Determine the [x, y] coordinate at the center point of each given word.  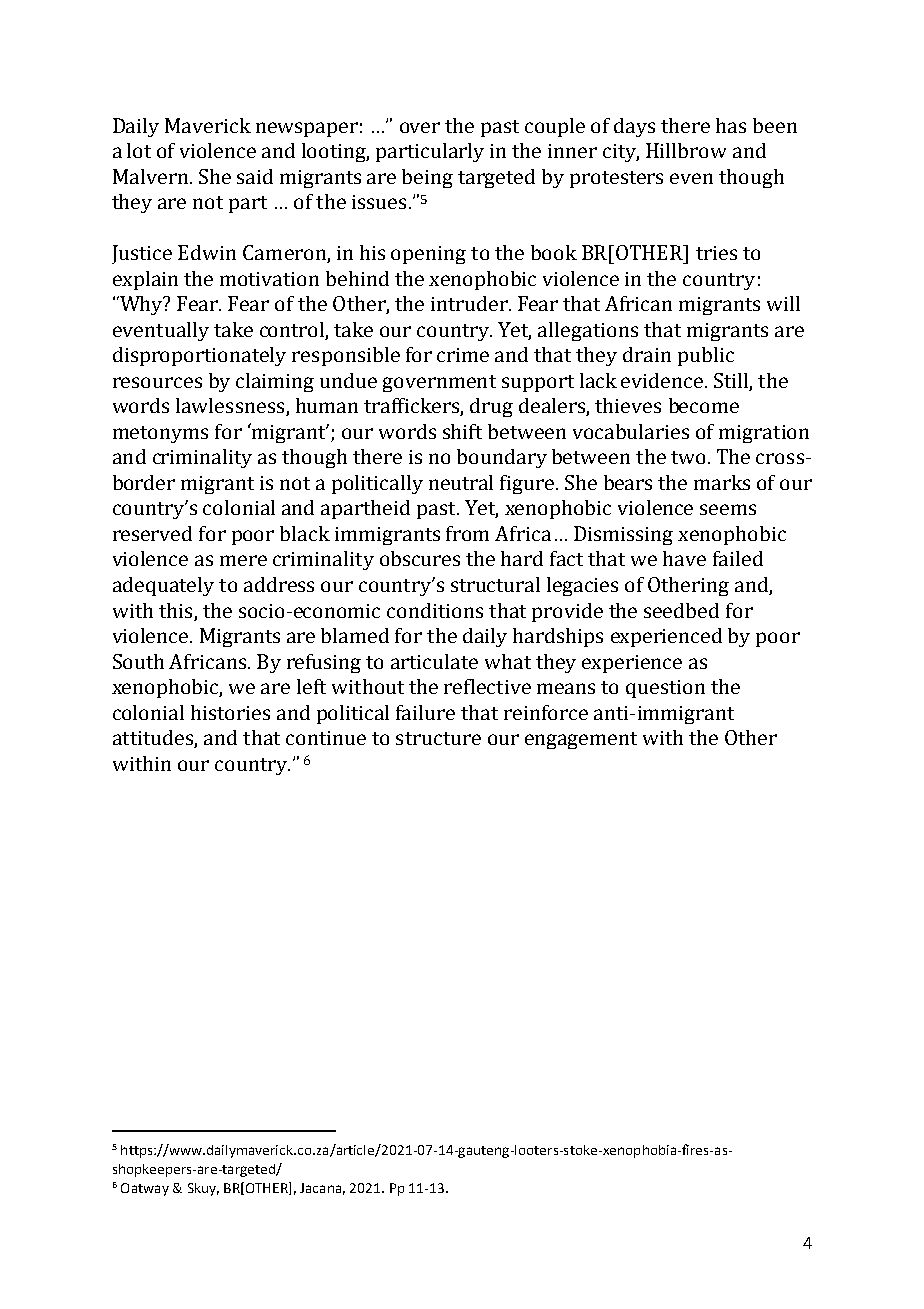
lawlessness [231, 407]
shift [462, 431]
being [427, 178]
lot [139, 150]
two [688, 457]
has [731, 125]
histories [230, 712]
